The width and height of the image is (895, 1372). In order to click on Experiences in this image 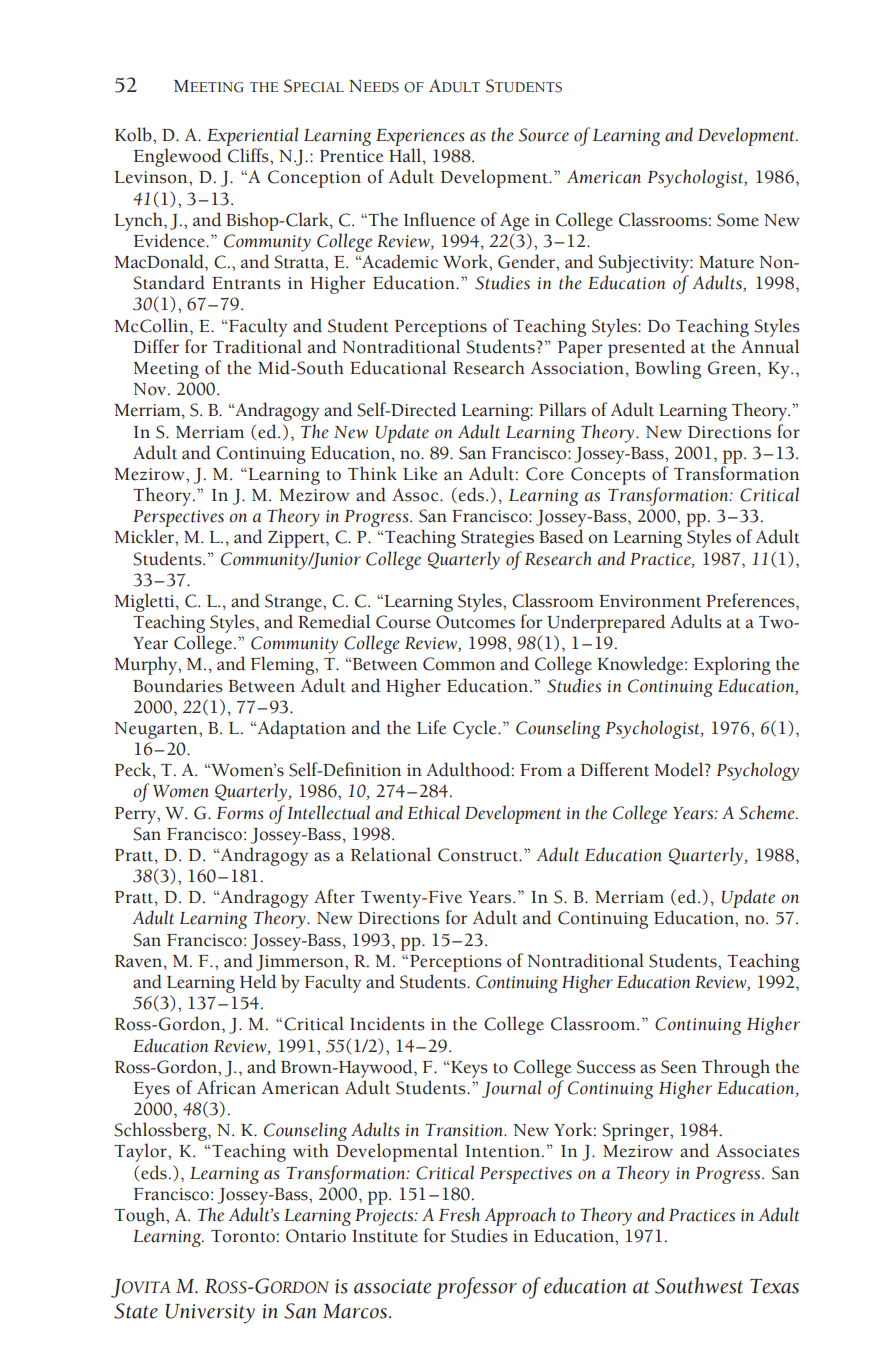, I will do `click(420, 137)`.
